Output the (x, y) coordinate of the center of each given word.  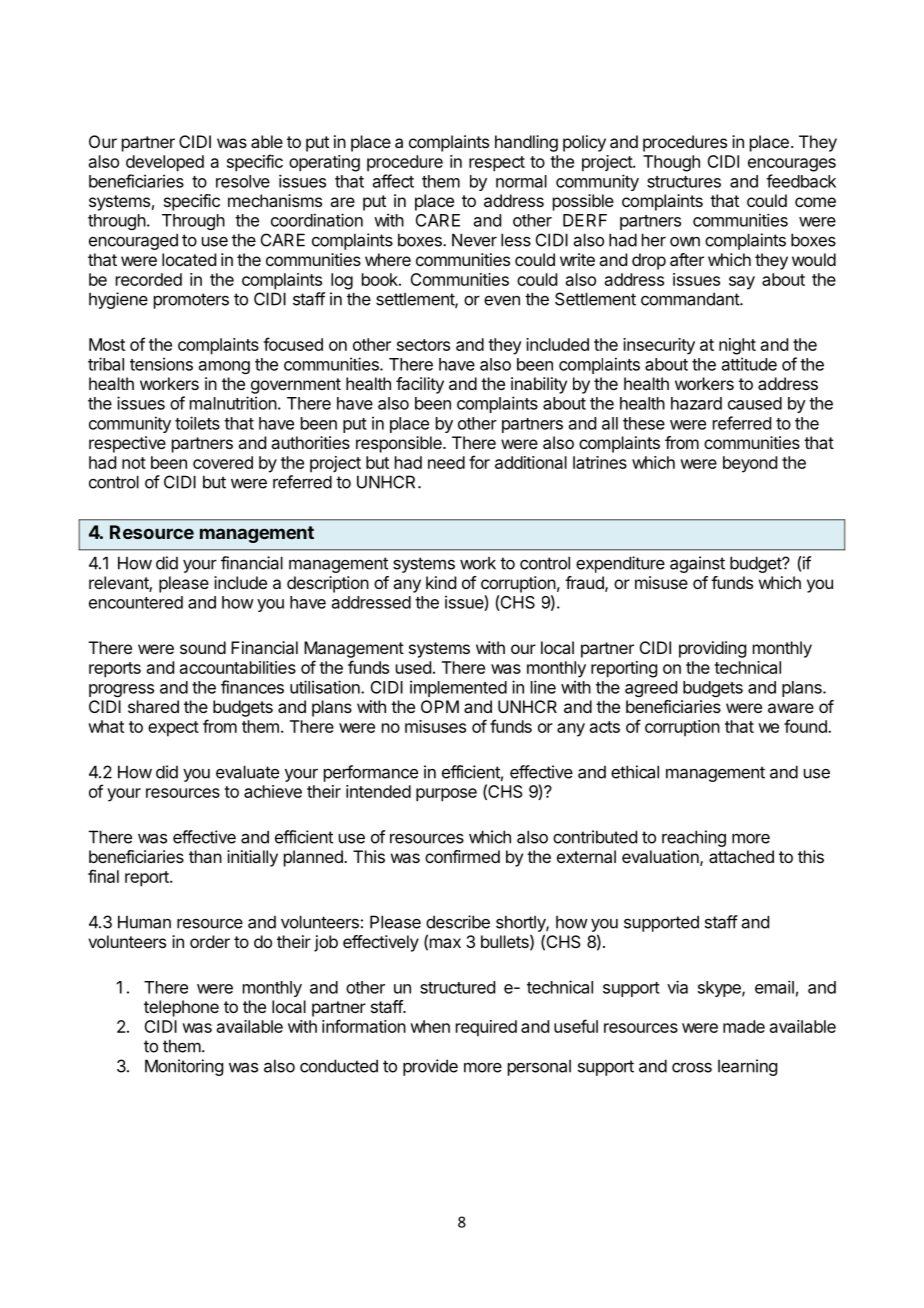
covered (223, 462)
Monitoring (184, 1067)
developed (165, 163)
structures (684, 182)
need (446, 462)
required (486, 1028)
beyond (750, 464)
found (806, 726)
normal (521, 181)
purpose (446, 795)
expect (173, 729)
